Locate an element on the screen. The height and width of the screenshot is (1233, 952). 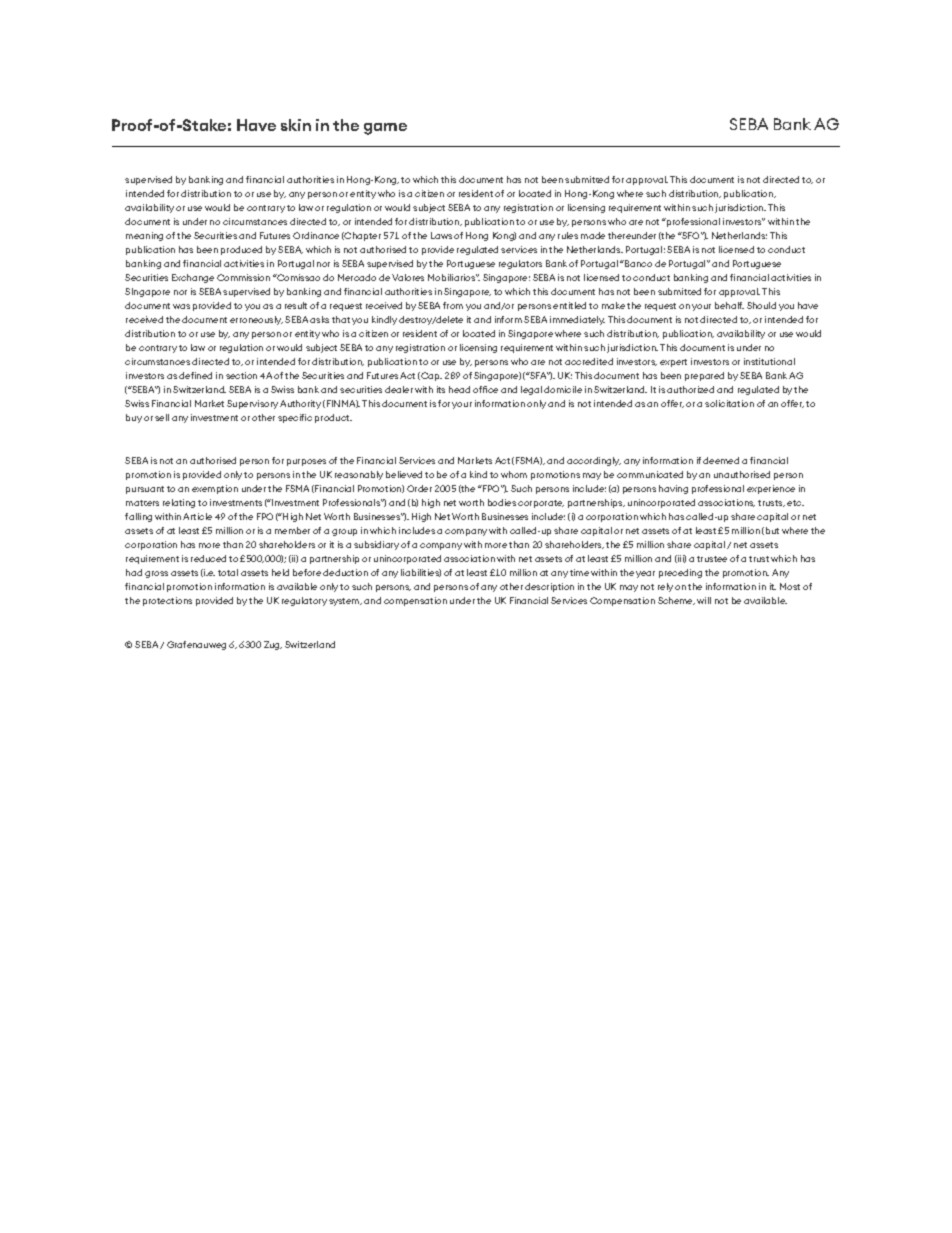
prepared is located at coordinates (704, 376).
